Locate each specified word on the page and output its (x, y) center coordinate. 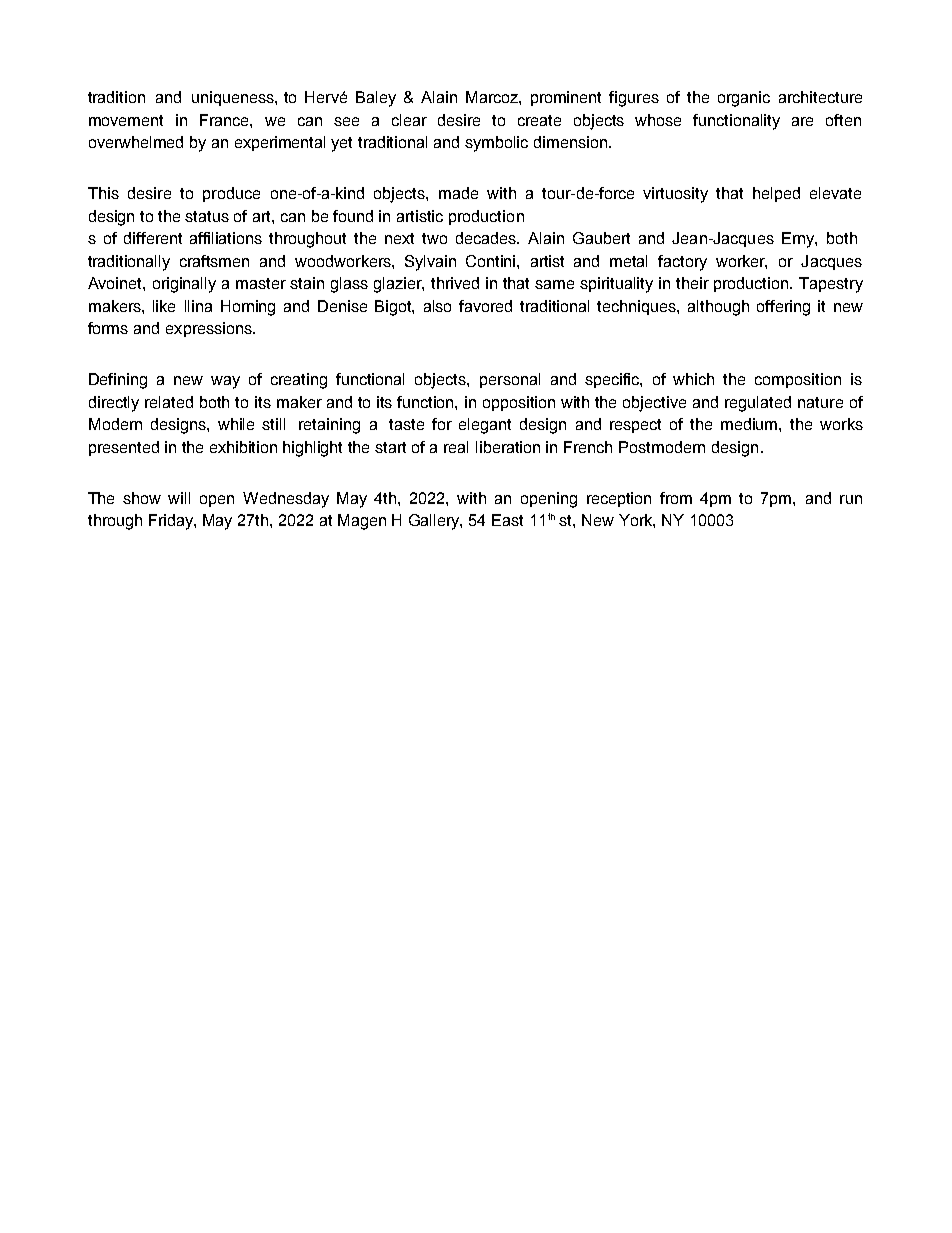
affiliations (226, 238)
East (507, 520)
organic (744, 99)
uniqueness (234, 98)
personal (510, 380)
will (179, 498)
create (539, 120)
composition (798, 380)
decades (487, 238)
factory (682, 263)
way (225, 382)
